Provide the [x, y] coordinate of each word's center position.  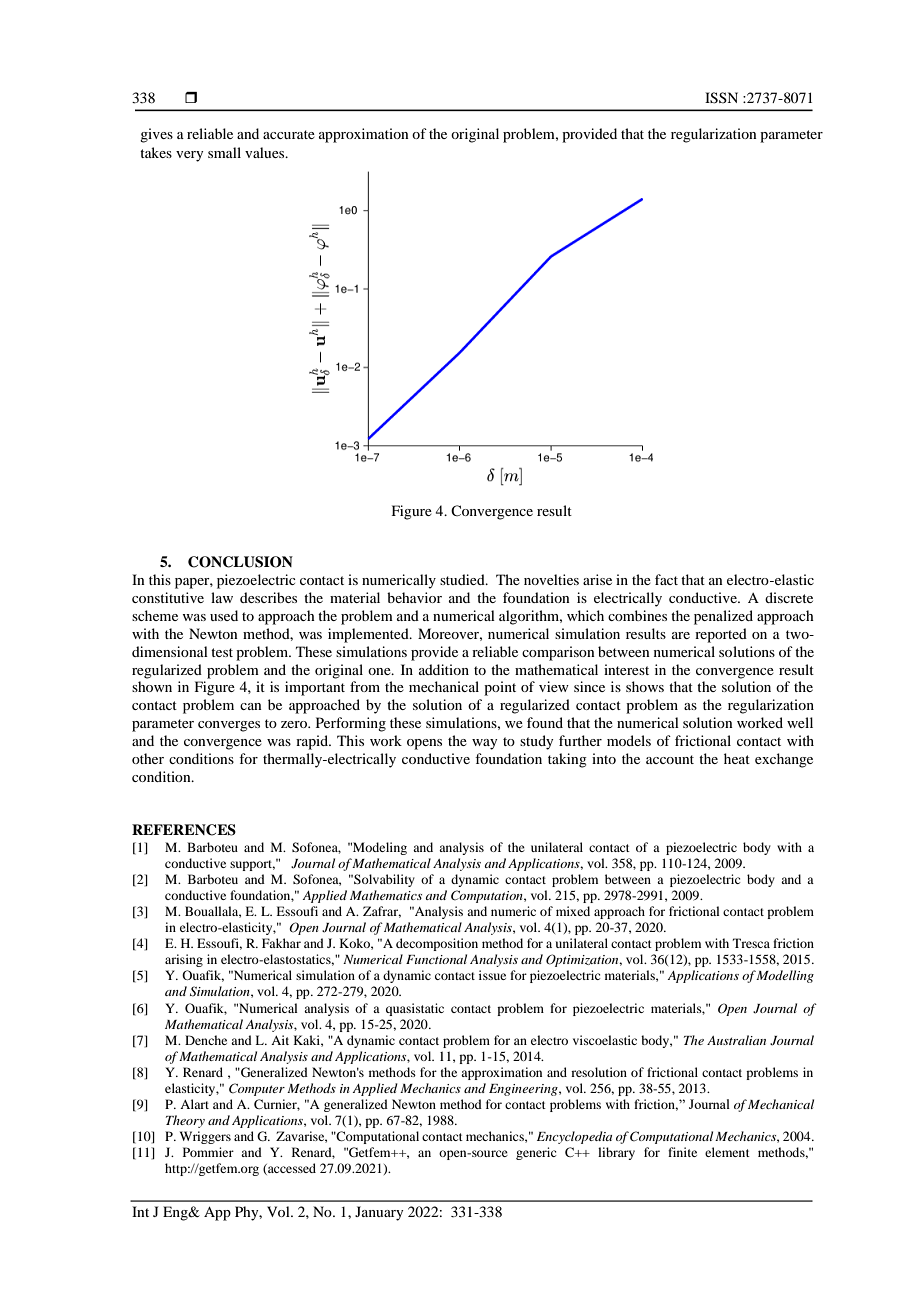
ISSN [721, 98]
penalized [723, 617]
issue [492, 975]
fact [666, 579]
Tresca [751, 943]
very [189, 156]
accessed [291, 1169]
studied [463, 579]
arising [184, 960]
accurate [289, 134]
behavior [414, 597]
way [484, 744]
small [224, 152]
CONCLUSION [240, 562]
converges [229, 726]
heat [737, 758]
